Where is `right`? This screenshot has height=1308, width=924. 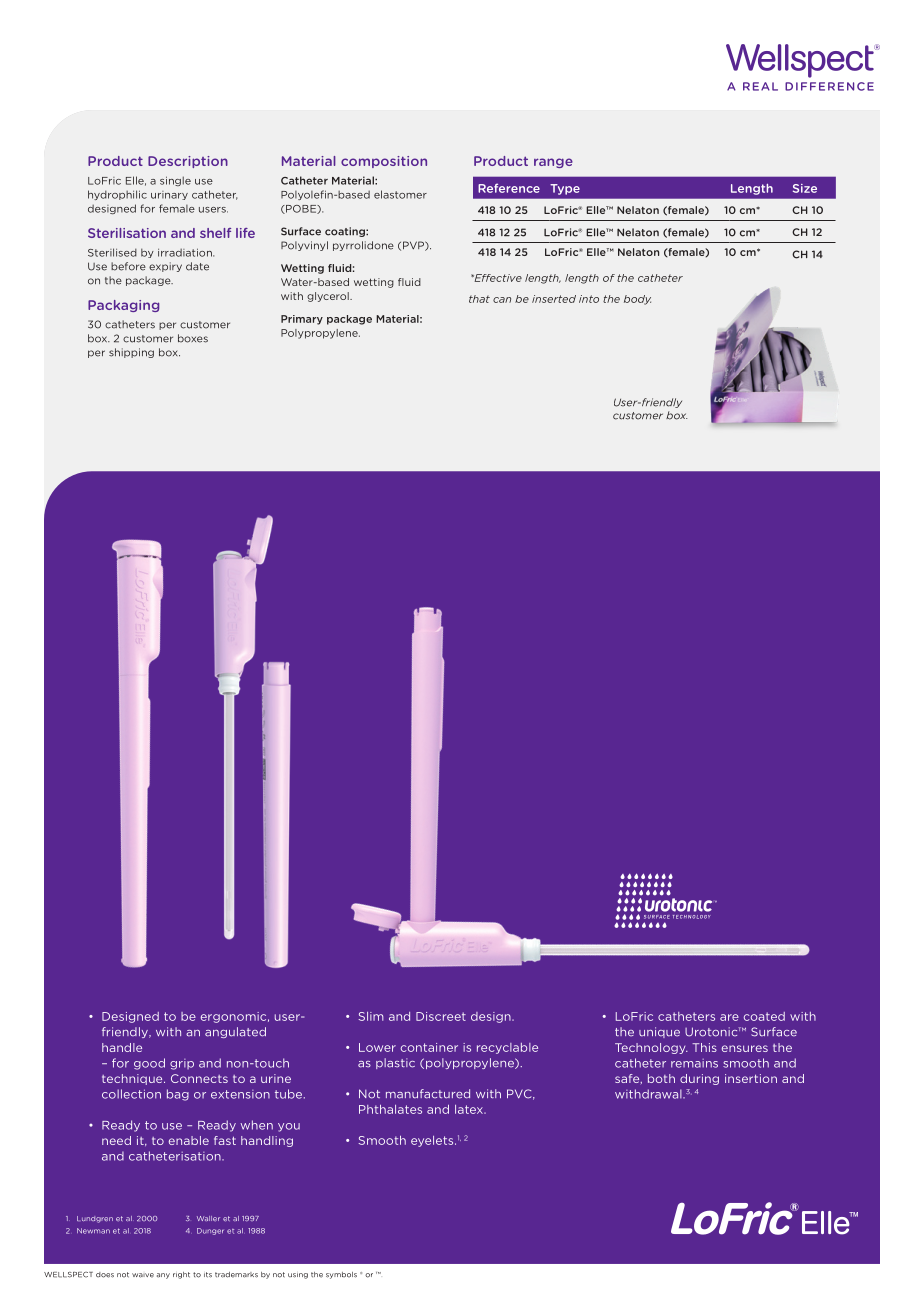 right is located at coordinates (181, 1275).
